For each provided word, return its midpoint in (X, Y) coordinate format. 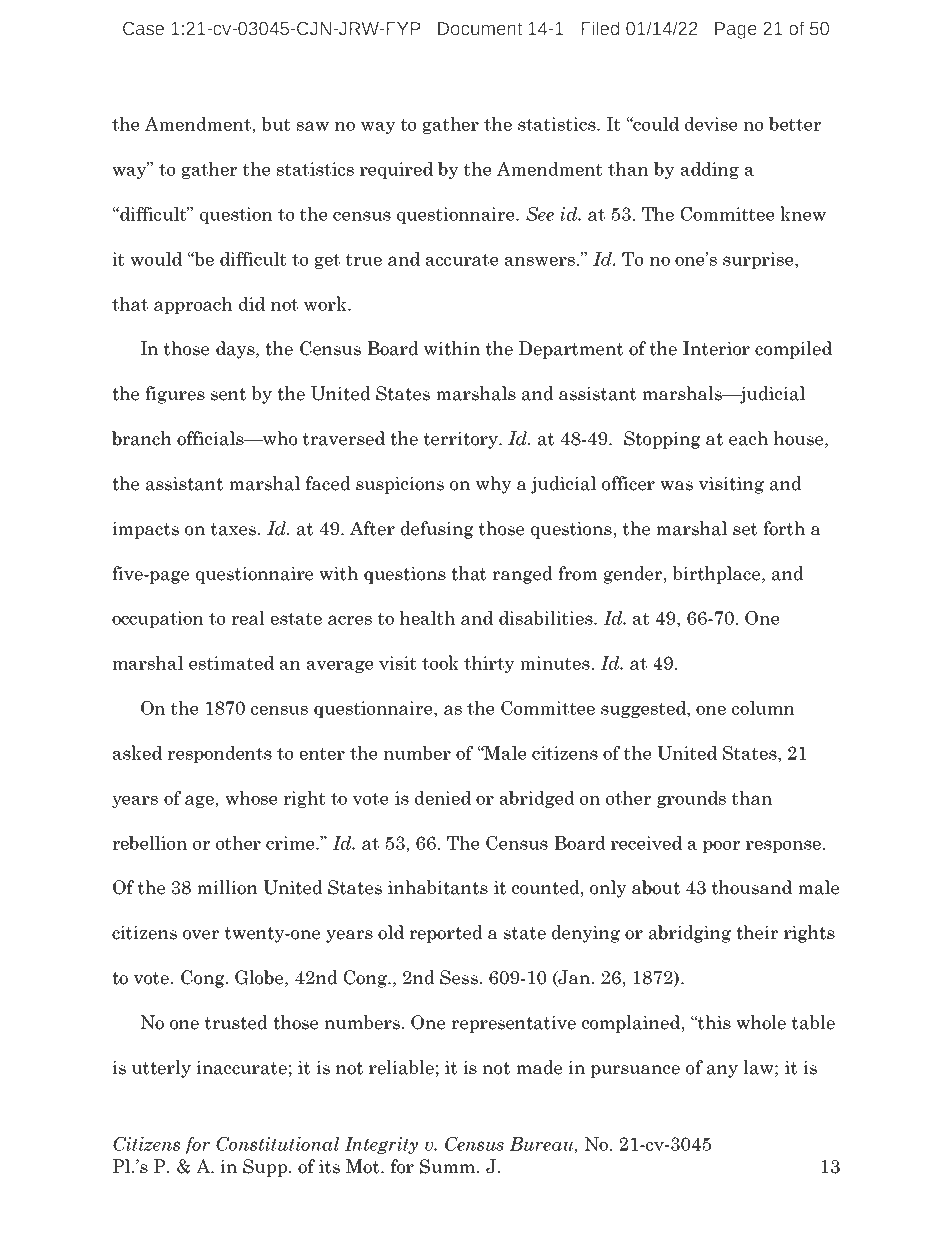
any (722, 1071)
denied (443, 798)
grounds (691, 799)
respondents (219, 754)
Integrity (381, 1145)
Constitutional (277, 1144)
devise (711, 124)
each (748, 438)
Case (143, 29)
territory (462, 440)
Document (480, 29)
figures (175, 395)
